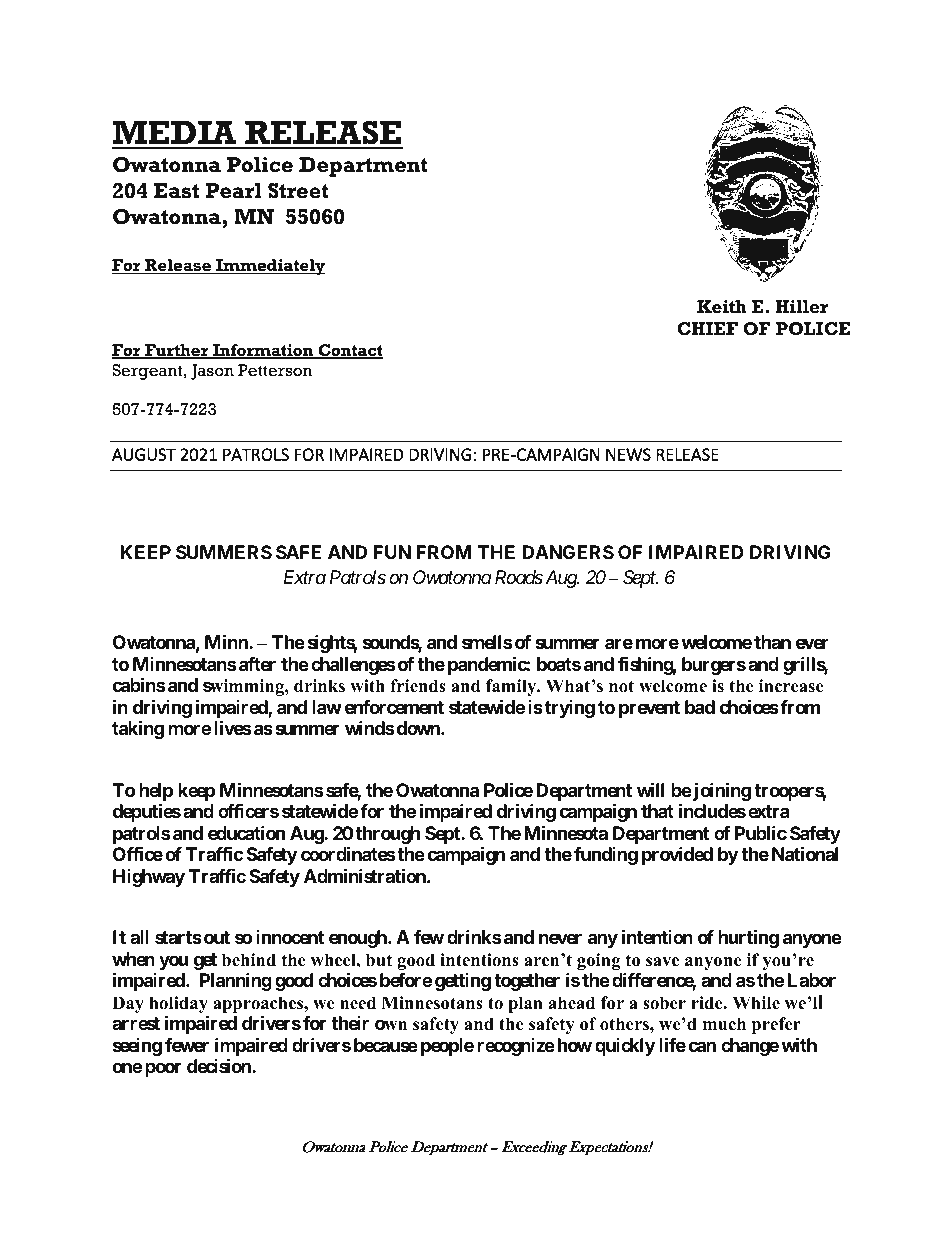 Image resolution: width=952 pixels, height=1233 pixels. I want to click on Pearl, so click(233, 191).
